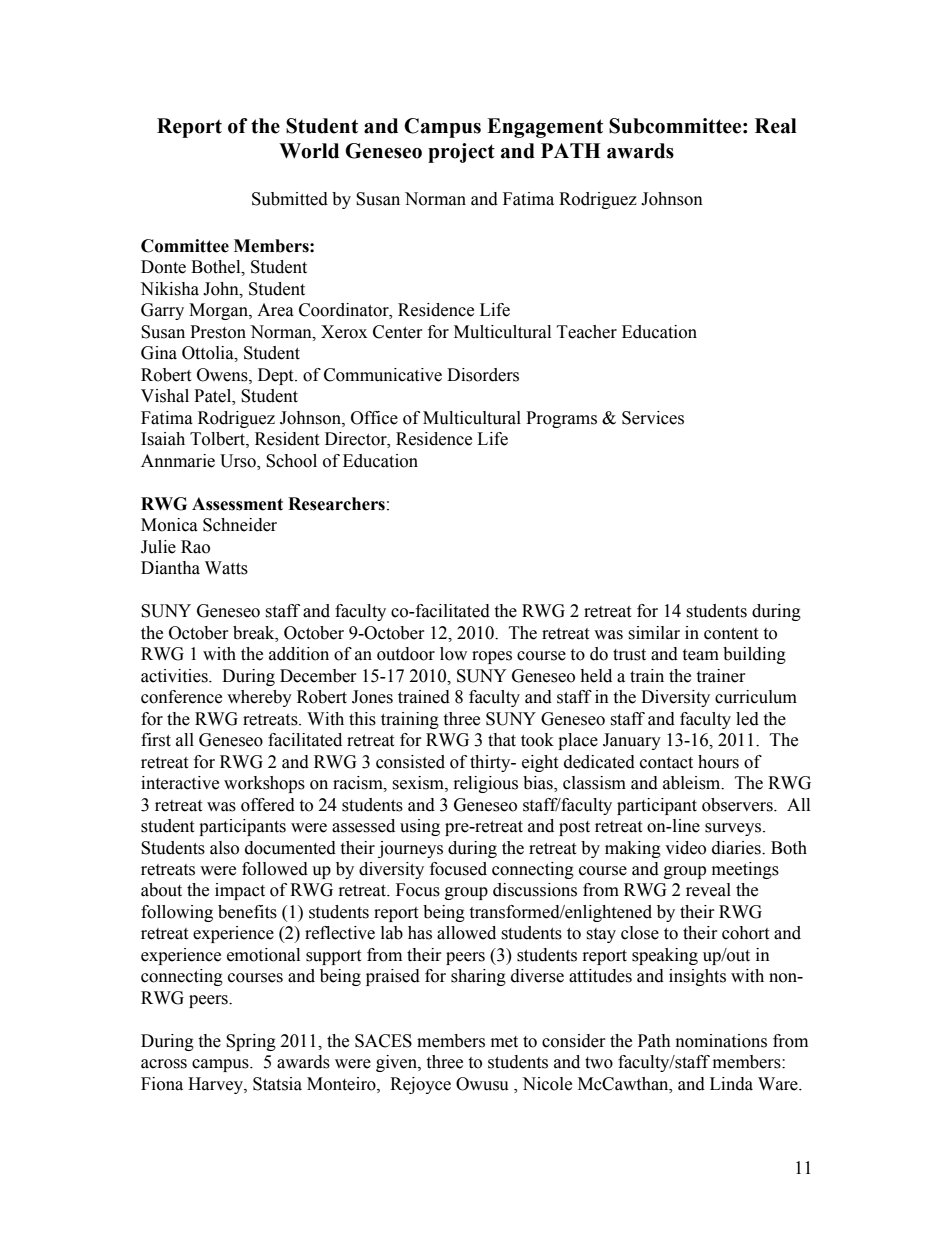 This image has height=1233, width=952. What do you see at coordinates (504, 1042) in the image?
I see `met` at bounding box center [504, 1042].
